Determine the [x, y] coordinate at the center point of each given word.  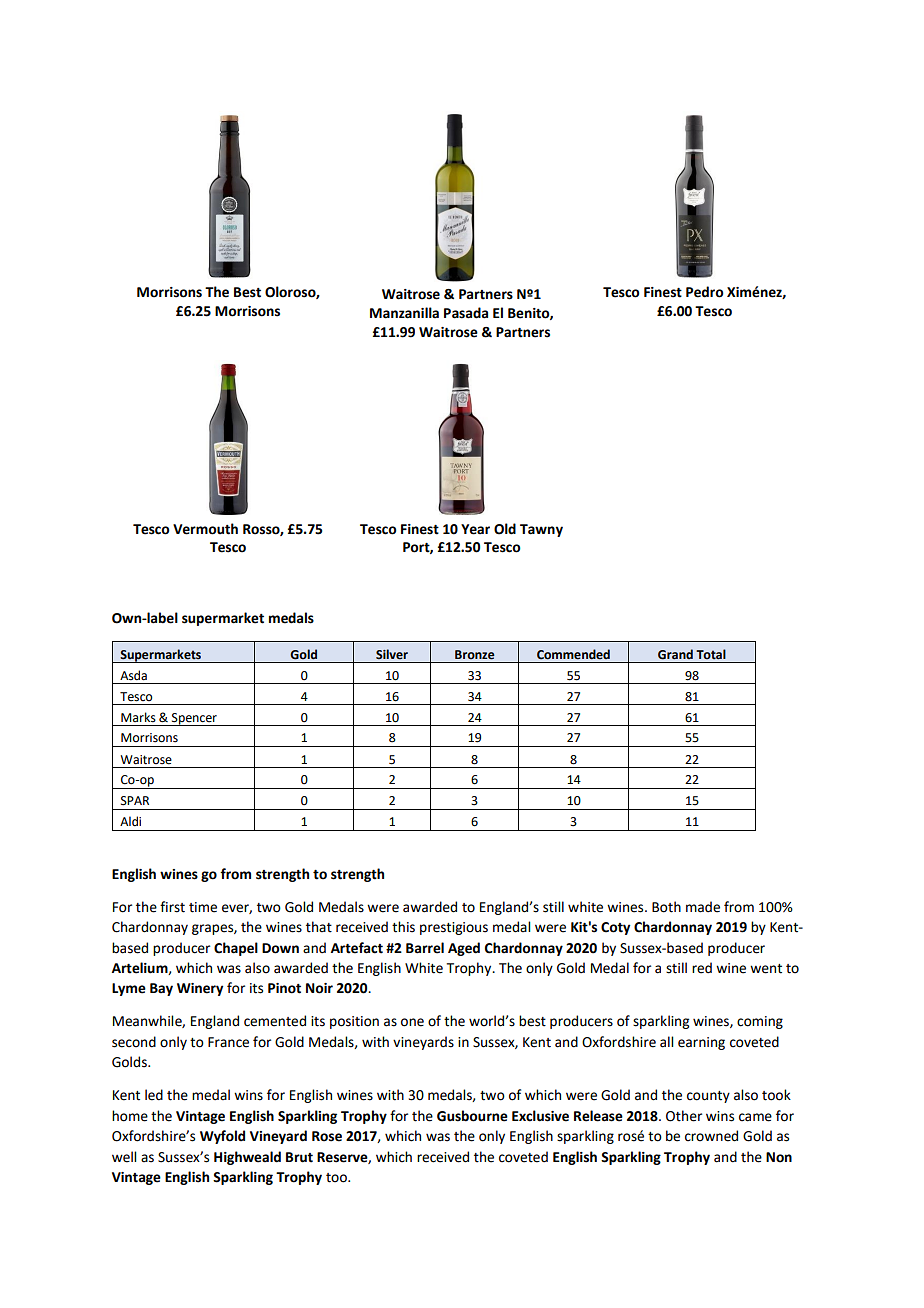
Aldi [130, 821]
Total [711, 654]
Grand [675, 654]
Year [475, 529]
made [703, 907]
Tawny [541, 530]
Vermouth [205, 529]
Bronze [475, 655]
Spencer [194, 719]
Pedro [705, 292]
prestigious [454, 928]
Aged [464, 949]
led [154, 1095]
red [702, 968]
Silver [392, 654]
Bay [161, 989]
